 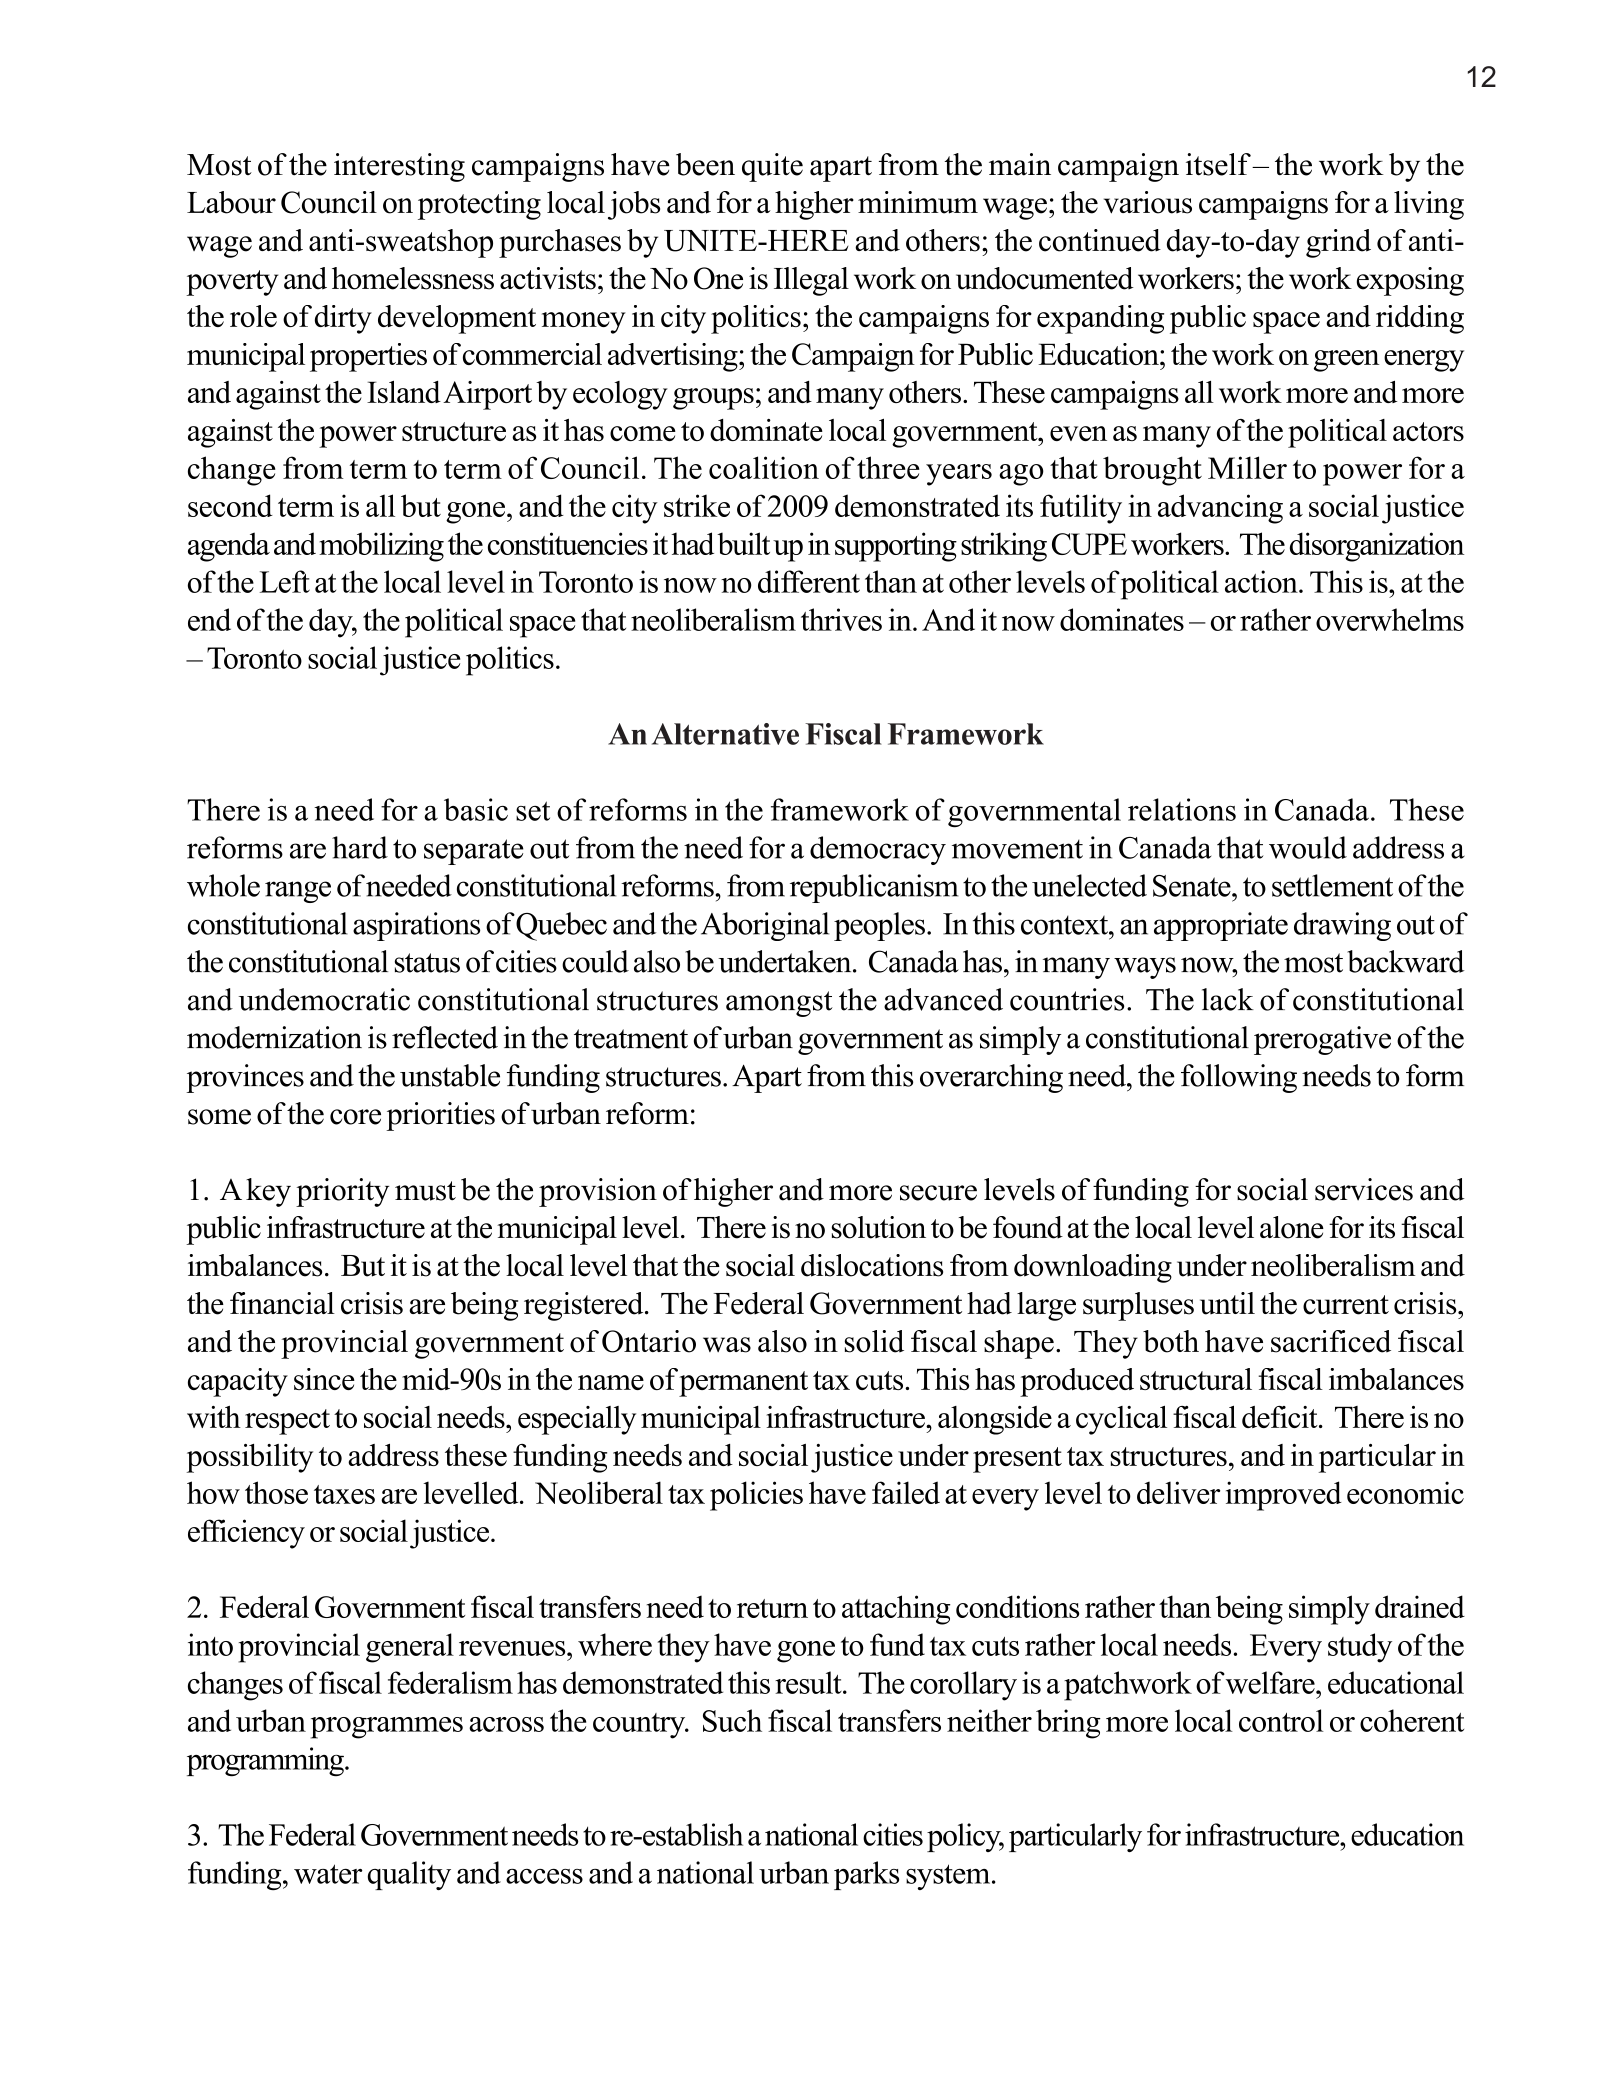 I want to click on water, so click(x=328, y=1874).
